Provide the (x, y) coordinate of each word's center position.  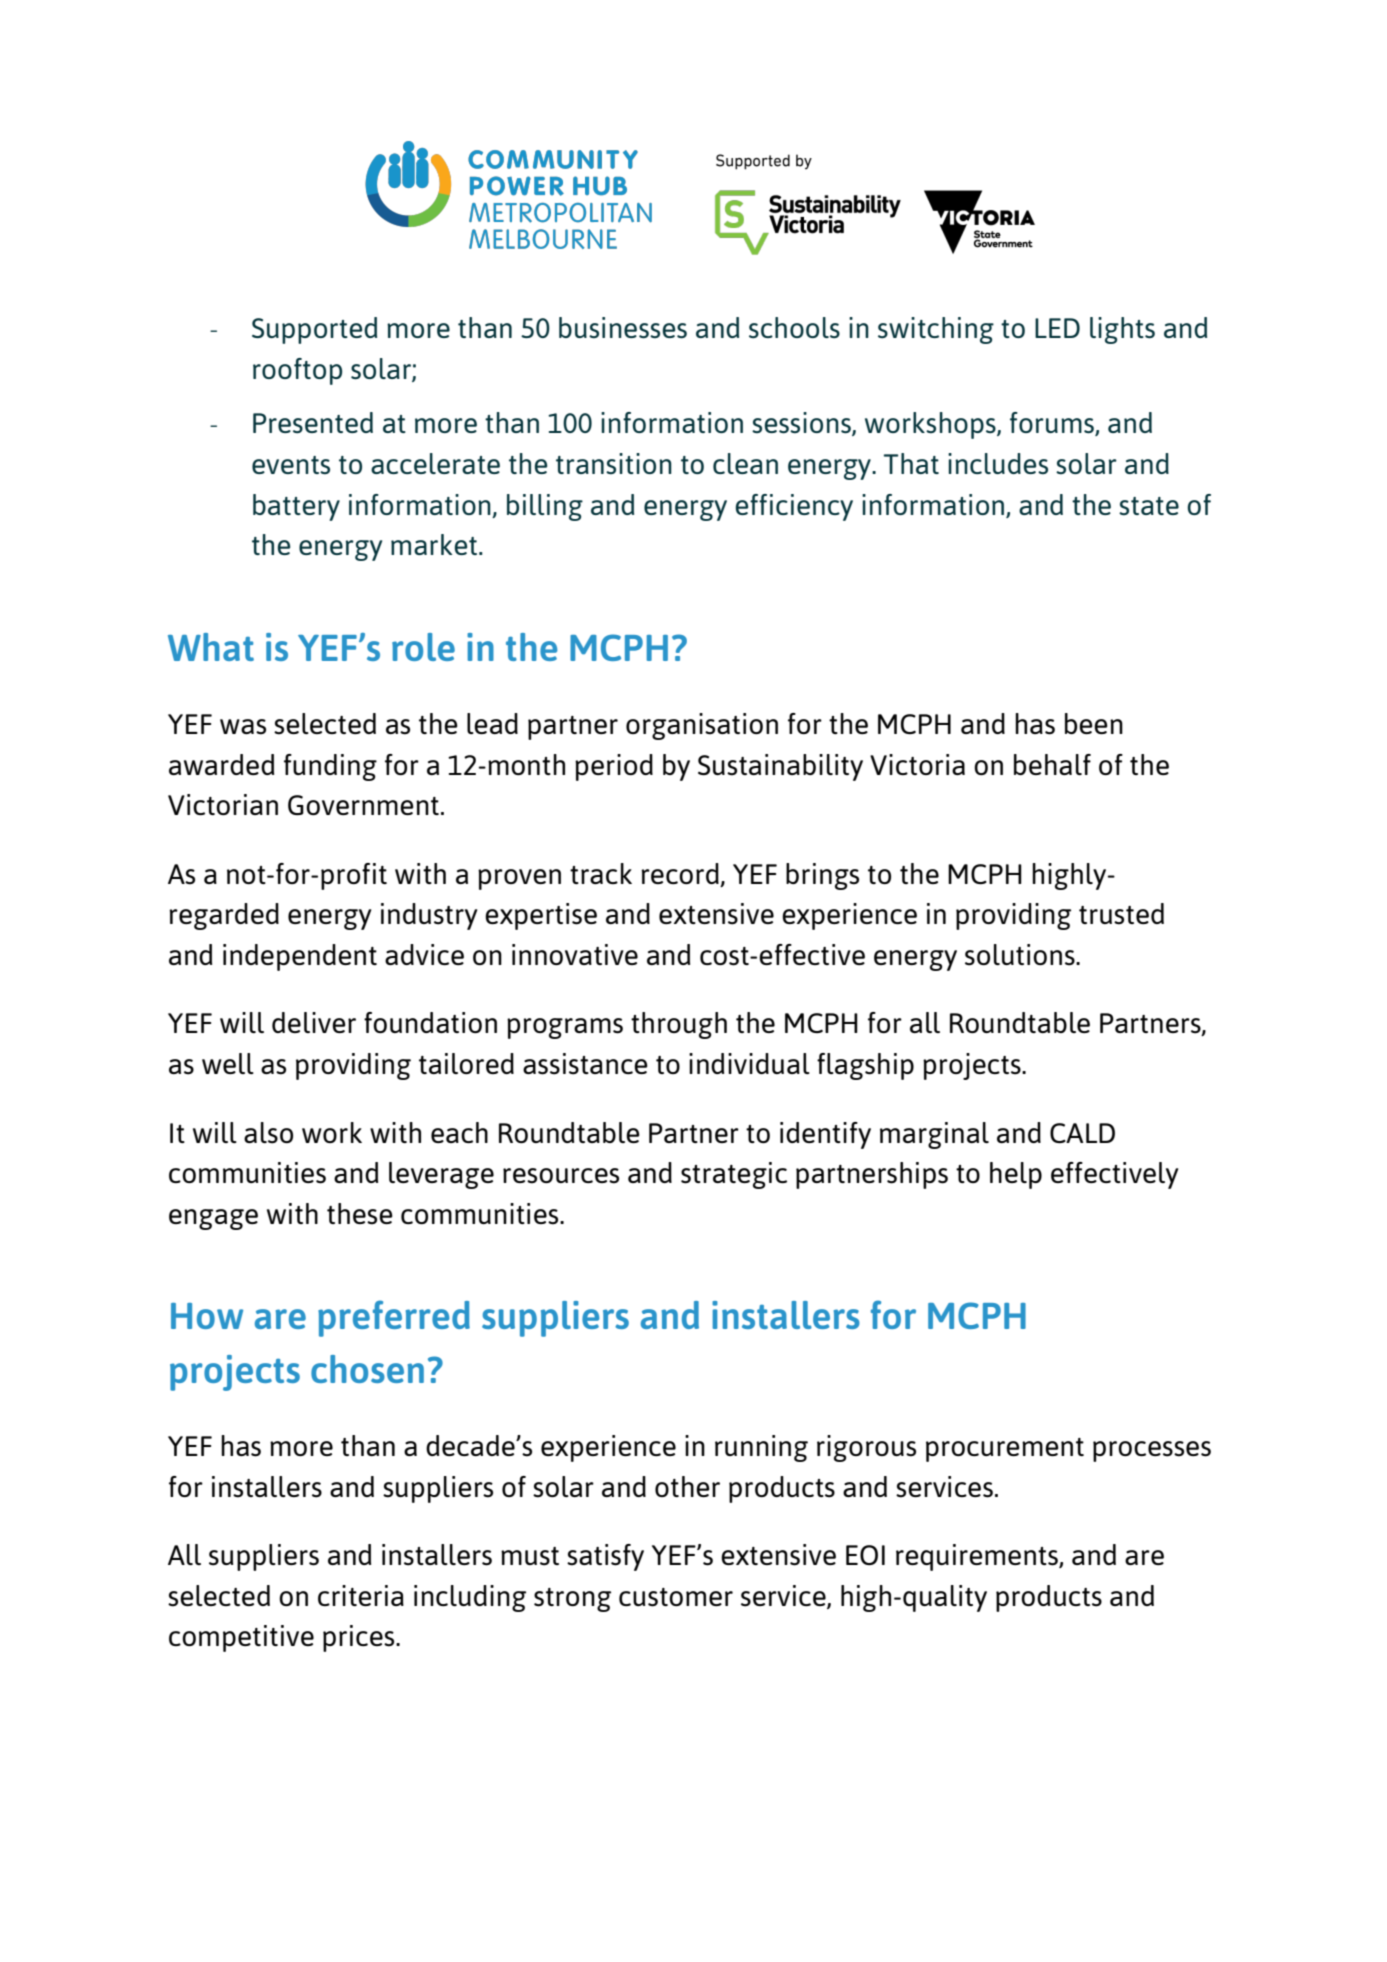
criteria (361, 1595)
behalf (1052, 764)
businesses (623, 328)
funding (330, 767)
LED (1057, 328)
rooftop (297, 371)
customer (676, 1597)
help (1016, 1175)
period (614, 767)
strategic (734, 1175)
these (360, 1214)
